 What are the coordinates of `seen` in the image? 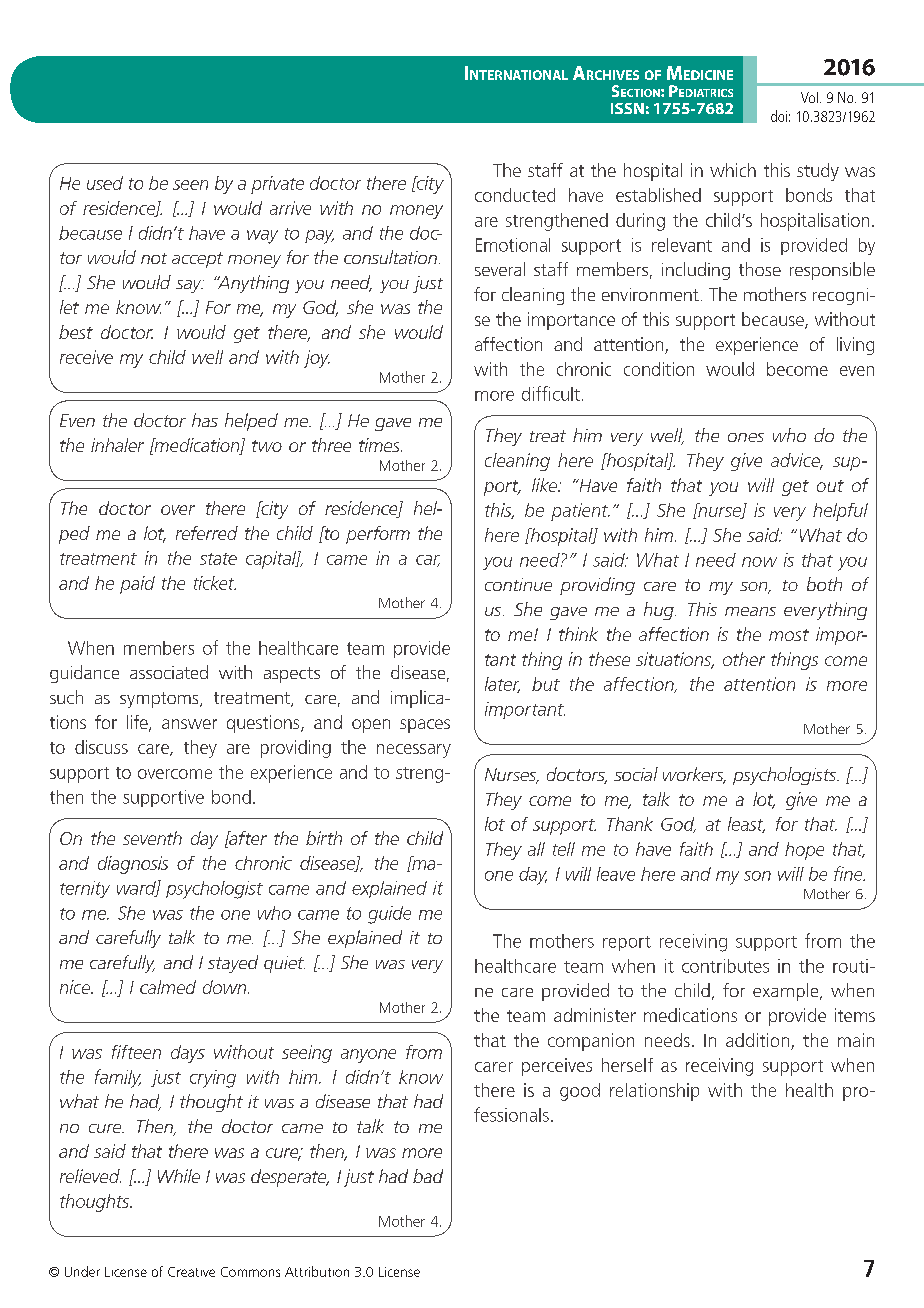 It's located at (190, 185).
